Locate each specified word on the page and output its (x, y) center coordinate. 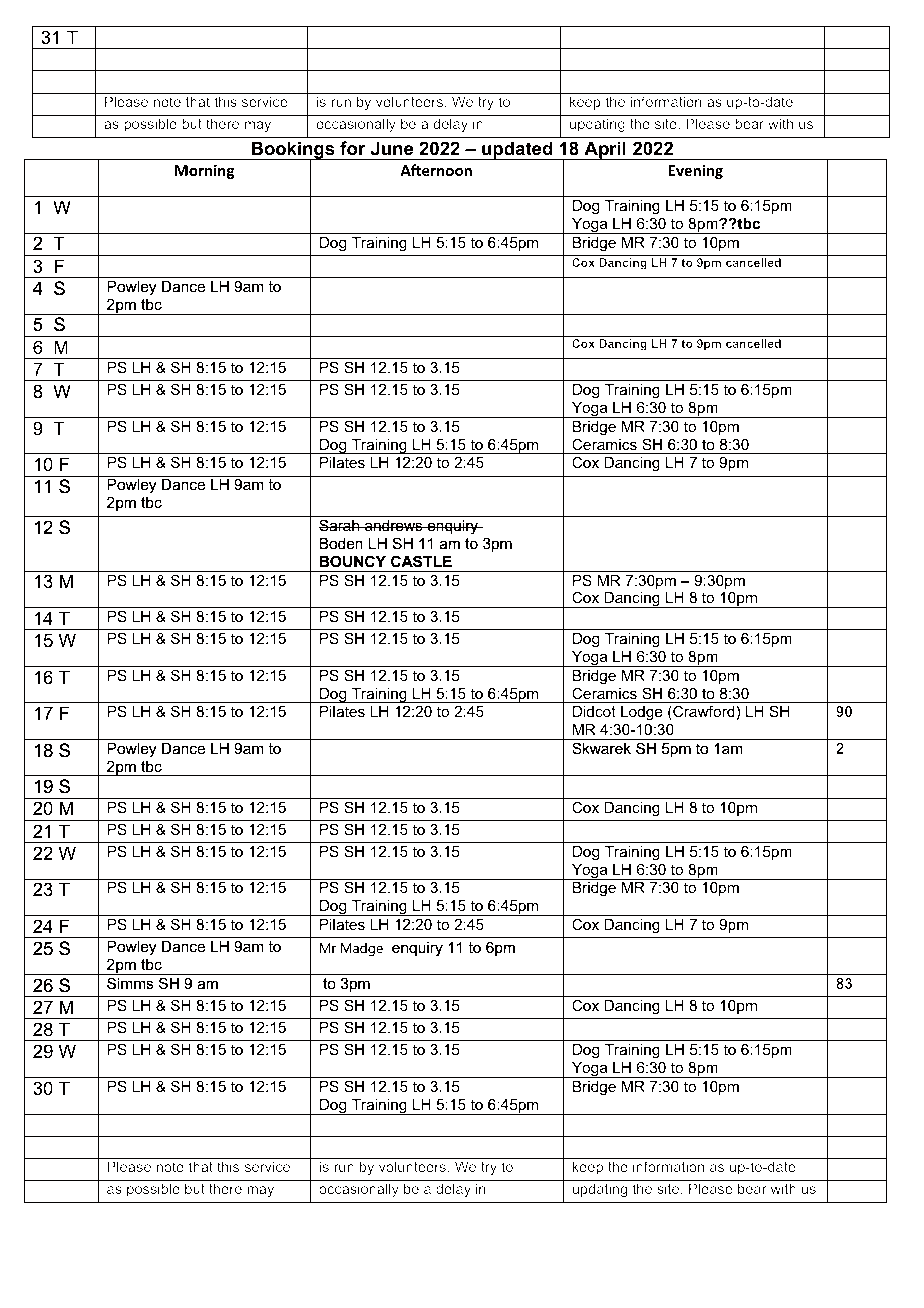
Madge (362, 949)
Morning (205, 171)
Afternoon (436, 170)
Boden (341, 543)
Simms (130, 983)
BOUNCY (353, 561)
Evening (695, 171)
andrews (394, 525)
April (605, 150)
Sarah (340, 525)
